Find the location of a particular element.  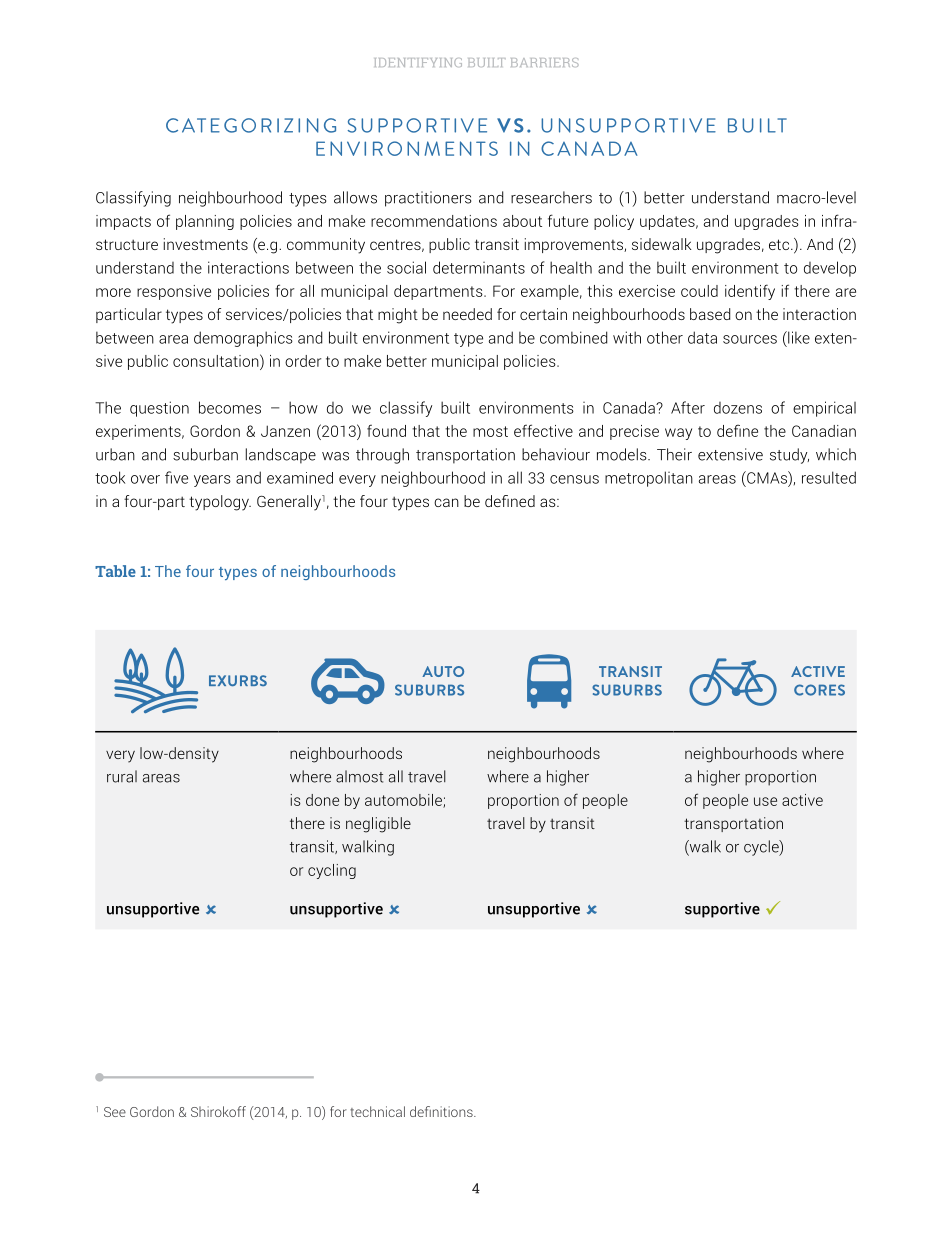

definitions is located at coordinates (442, 1111).
